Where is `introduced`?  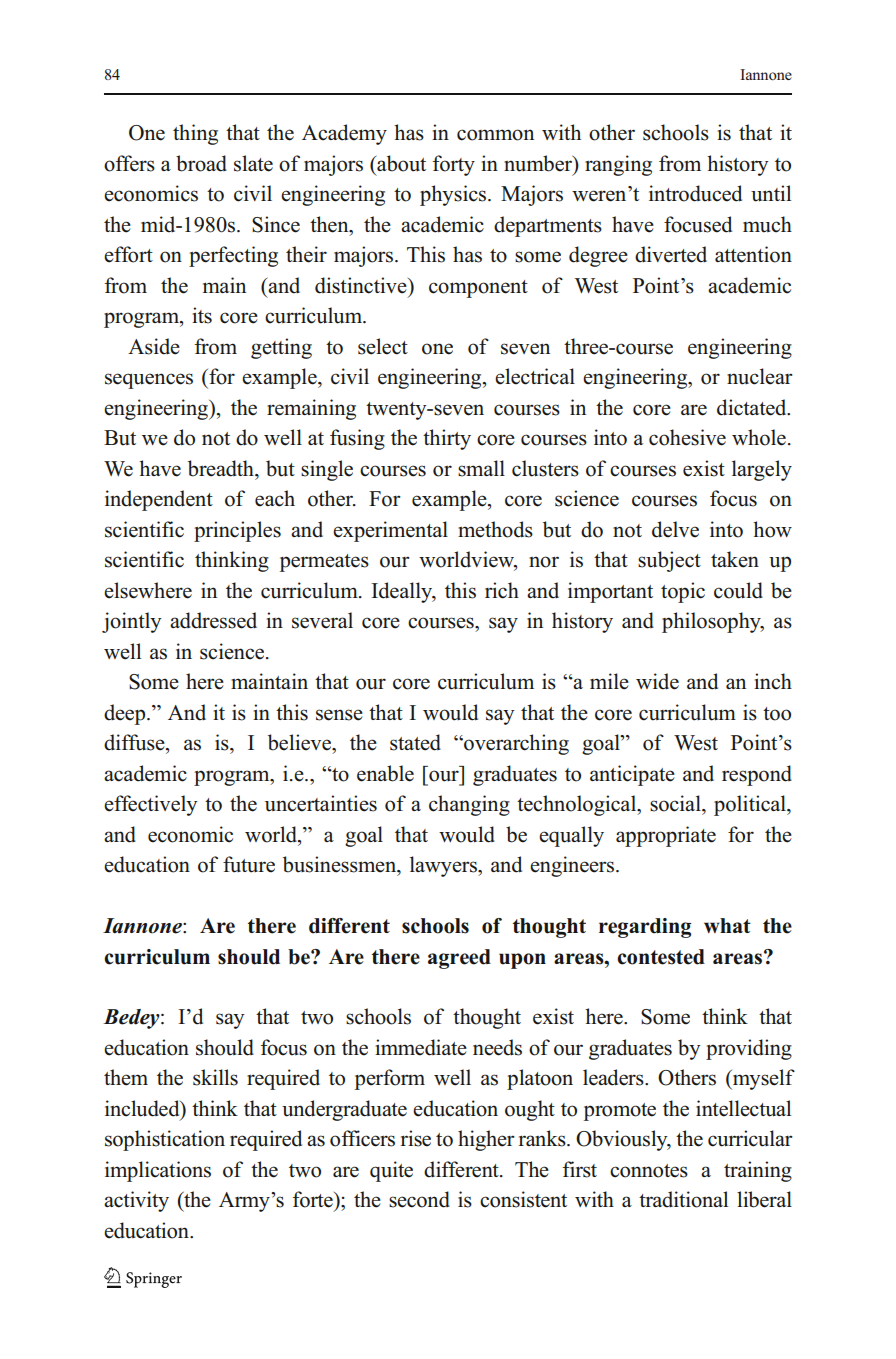
introduced is located at coordinates (695, 193).
